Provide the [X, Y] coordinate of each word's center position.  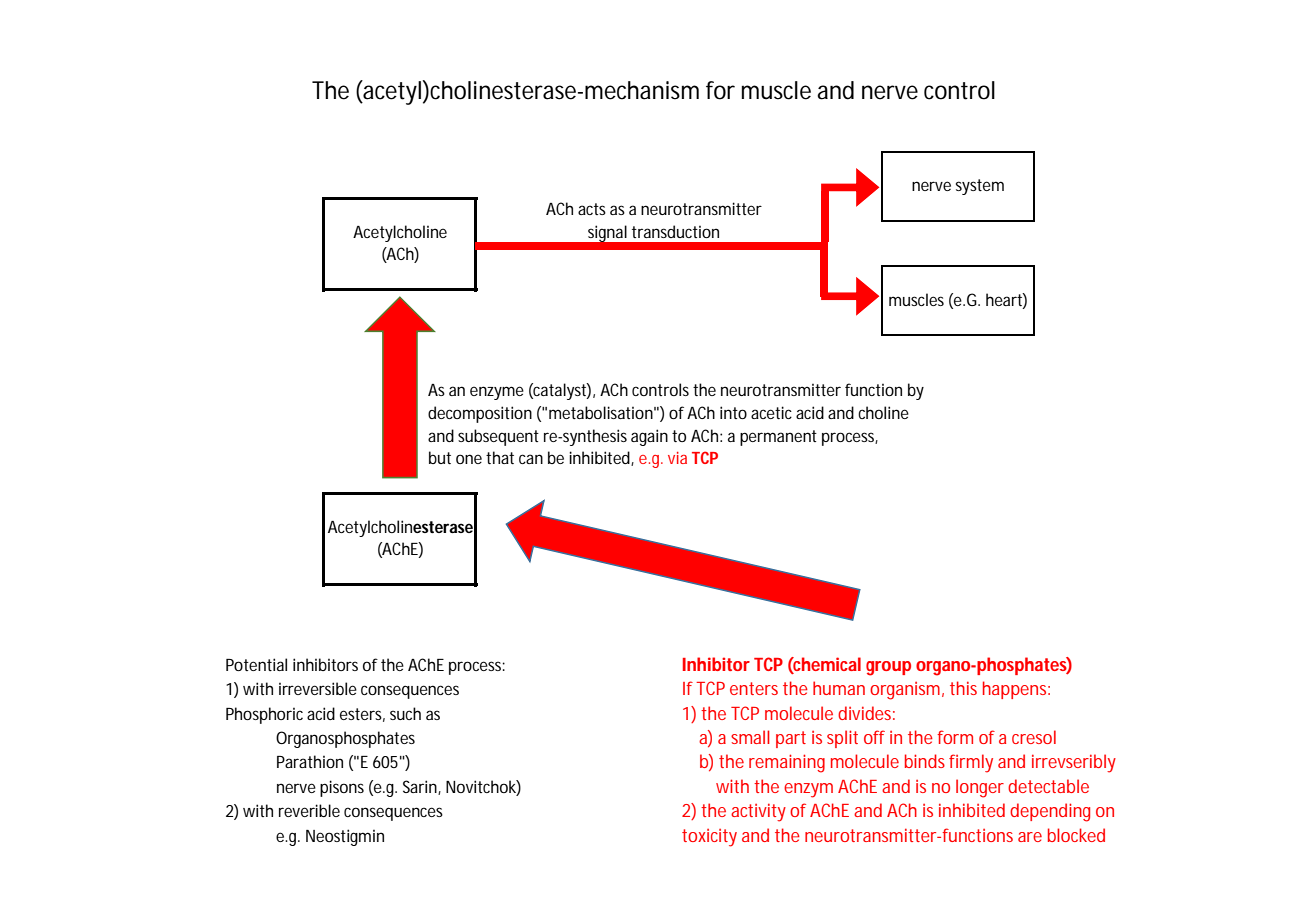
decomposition [480, 414]
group [888, 668]
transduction [675, 231]
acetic [771, 412]
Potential [256, 664]
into [733, 412]
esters [362, 715]
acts [592, 209]
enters [754, 688]
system [980, 187]
